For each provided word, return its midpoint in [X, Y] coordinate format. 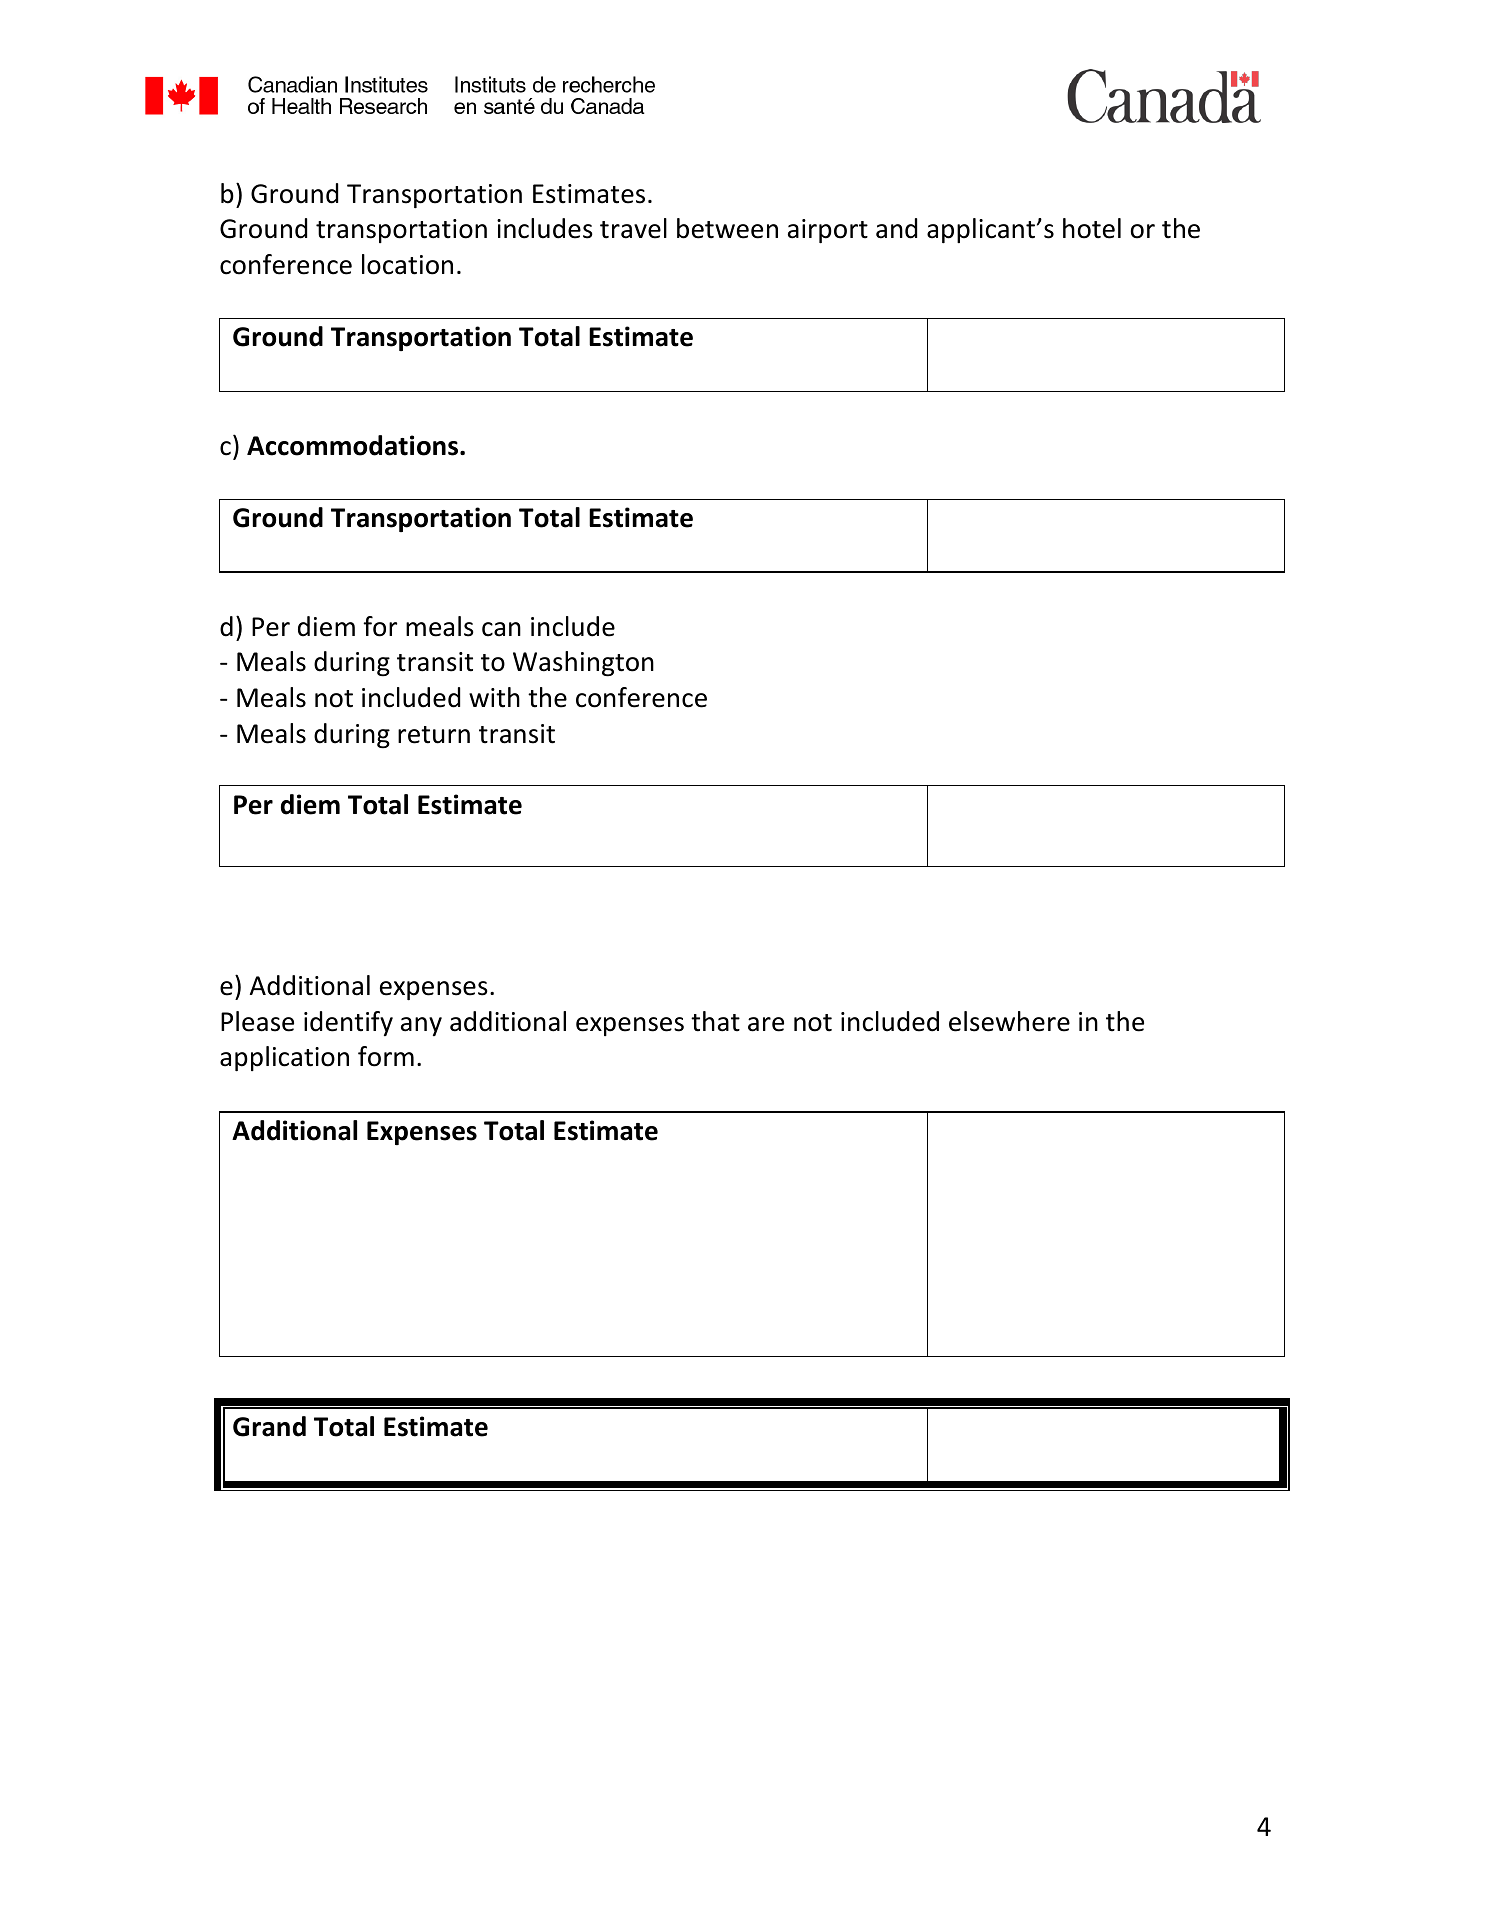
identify [348, 1023]
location [407, 264]
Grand [269, 1426]
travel [633, 228]
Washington [583, 664]
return [434, 735]
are [766, 1024]
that [715, 1021]
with [494, 697]
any [421, 1026]
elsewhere [1009, 1021]
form [386, 1056]
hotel [1092, 228]
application [284, 1058]
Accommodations [354, 445]
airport [828, 231]
